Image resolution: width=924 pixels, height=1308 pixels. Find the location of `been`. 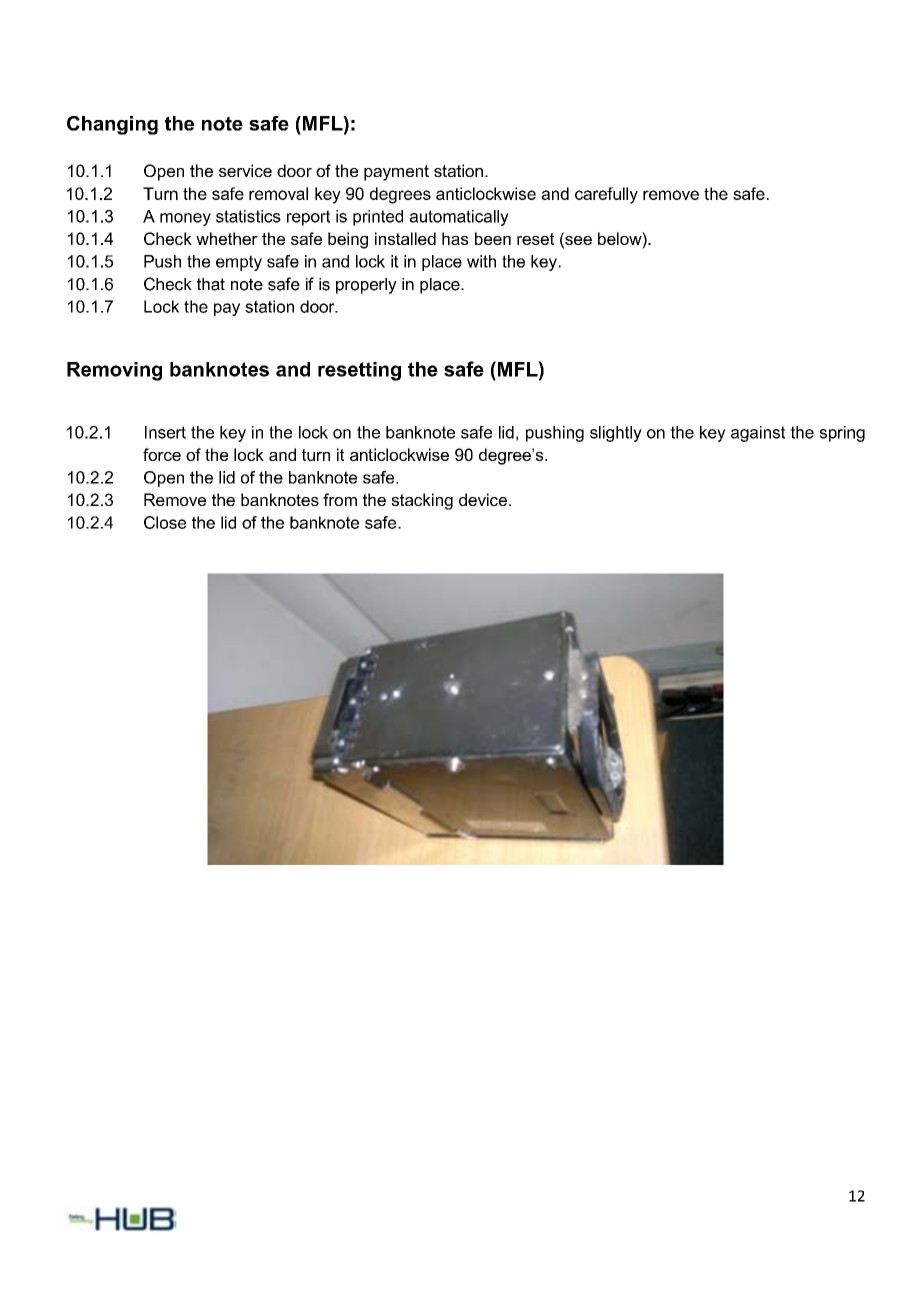

been is located at coordinates (493, 238).
